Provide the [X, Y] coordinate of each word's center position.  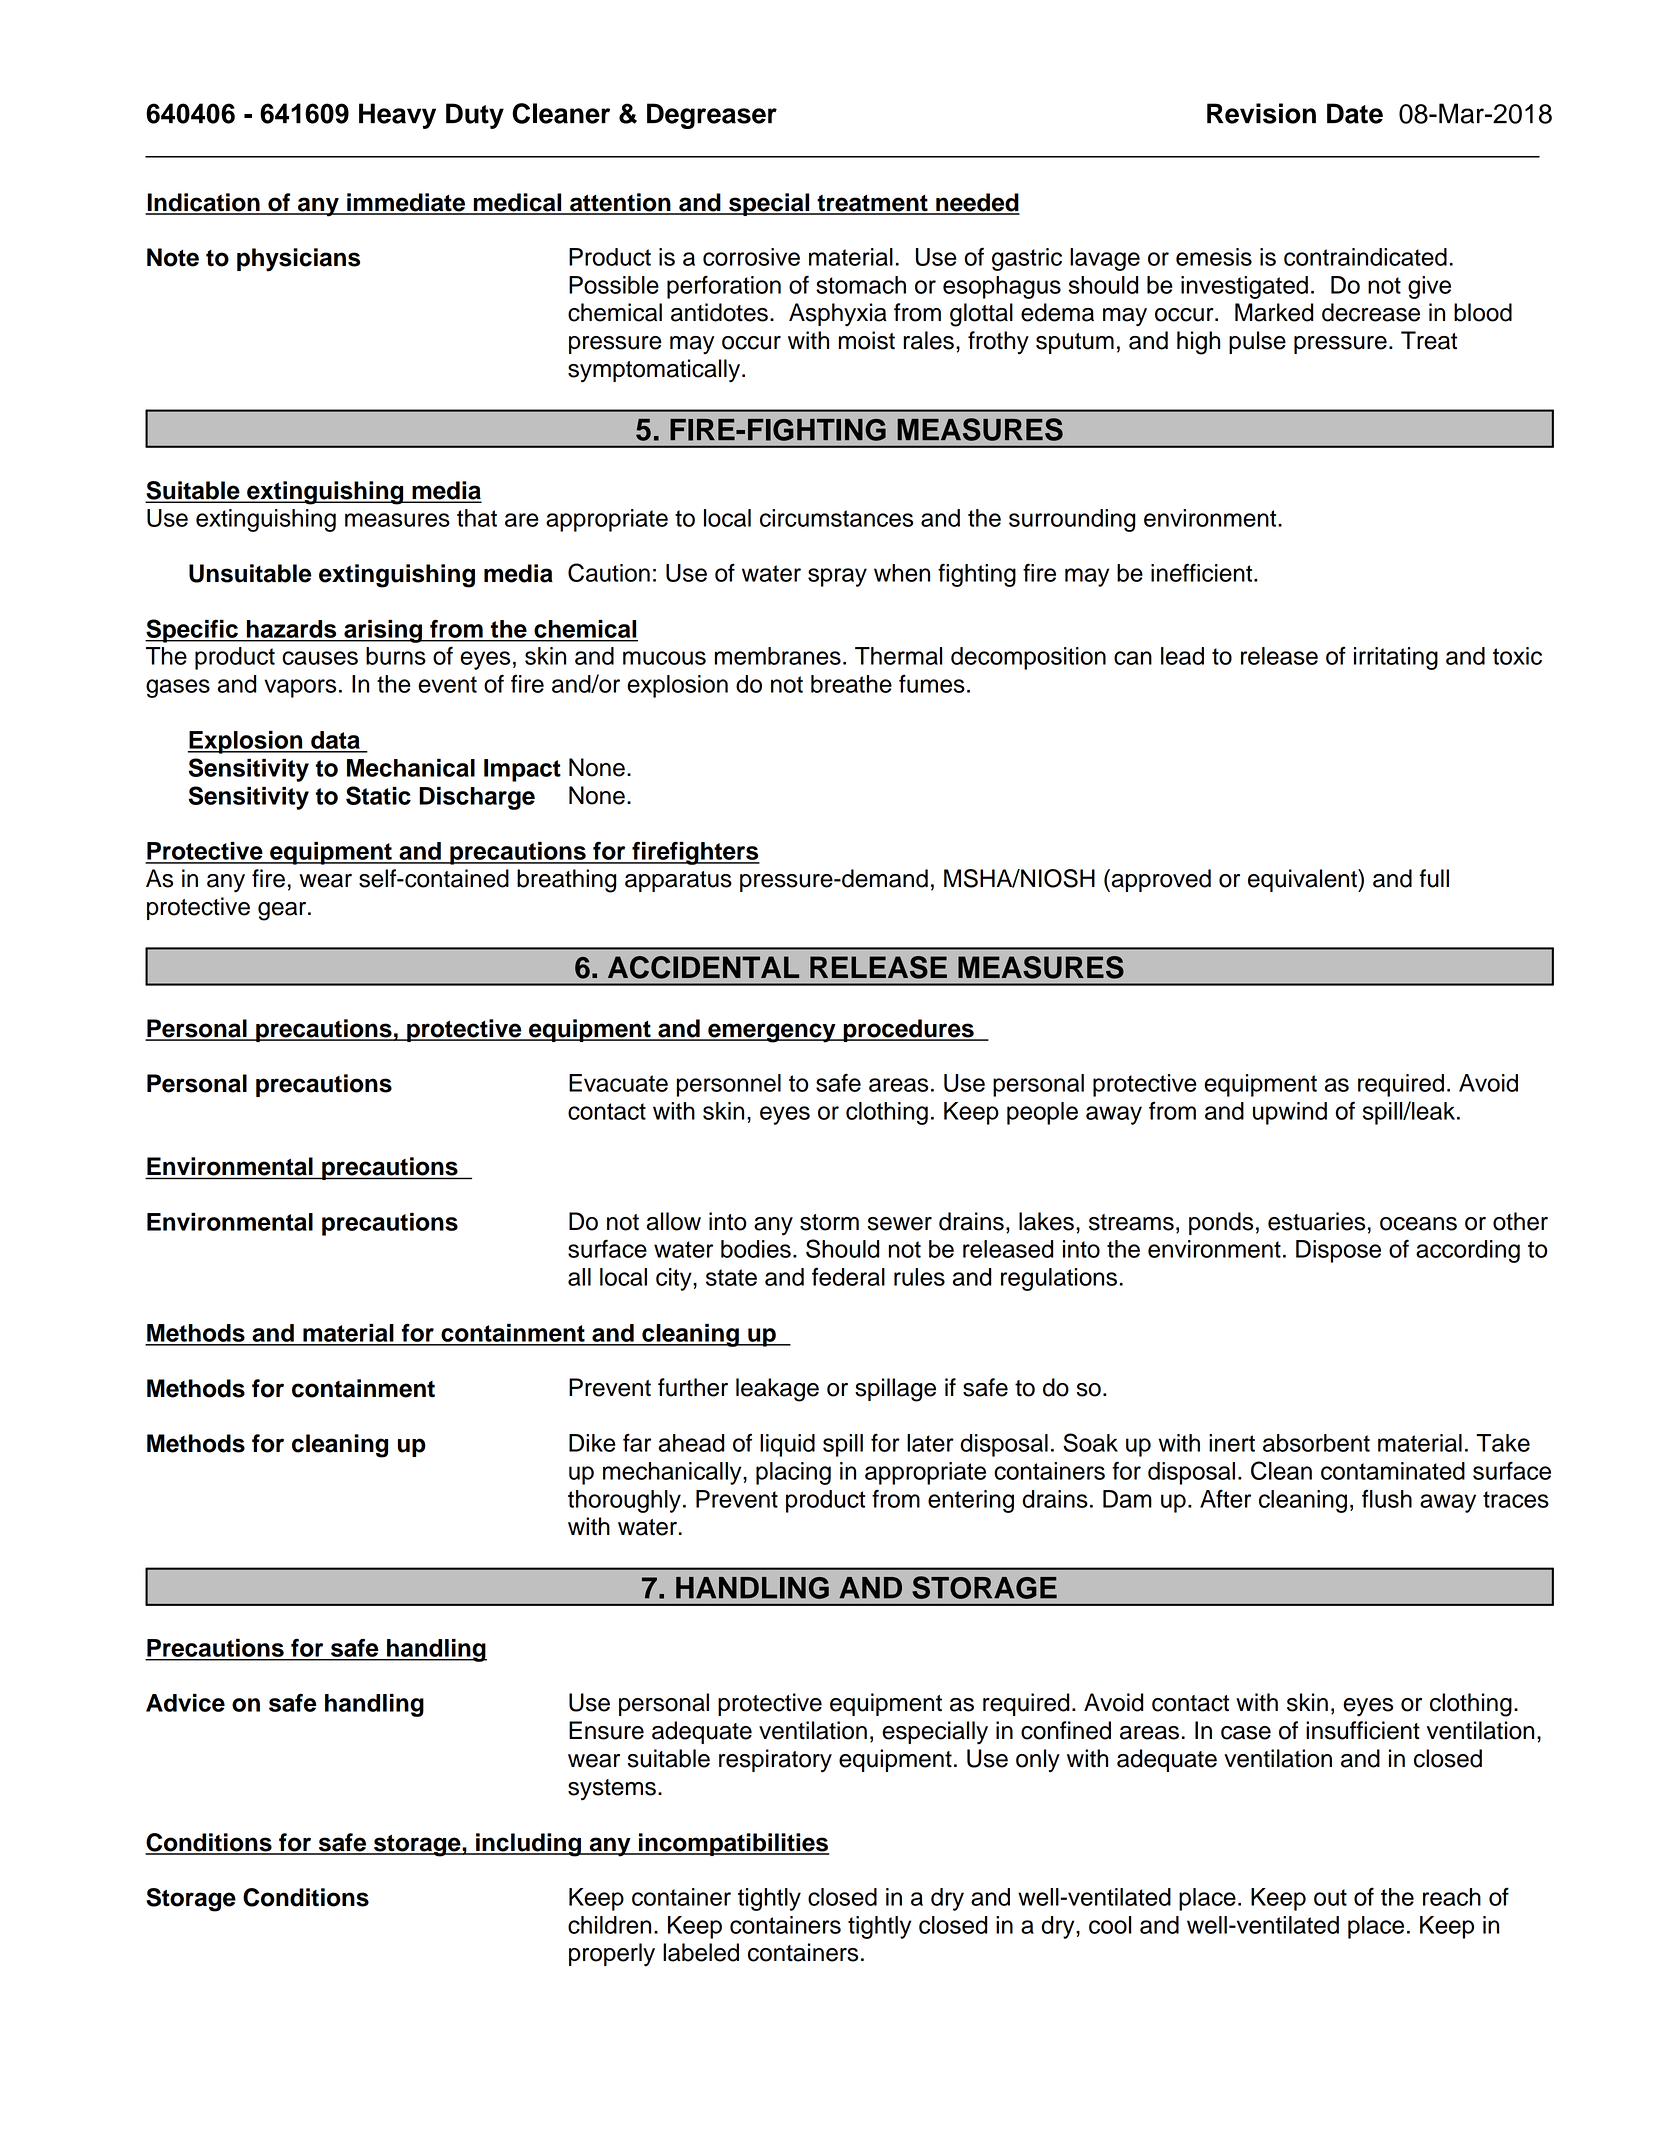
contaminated [1393, 1471]
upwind [1290, 1113]
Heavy [397, 116]
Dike [592, 1443]
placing [793, 1473]
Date [1355, 113]
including [528, 1845]
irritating [1396, 658]
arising [383, 631]
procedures [908, 1030]
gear [283, 911]
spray [837, 577]
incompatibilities [733, 1844]
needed [977, 203]
